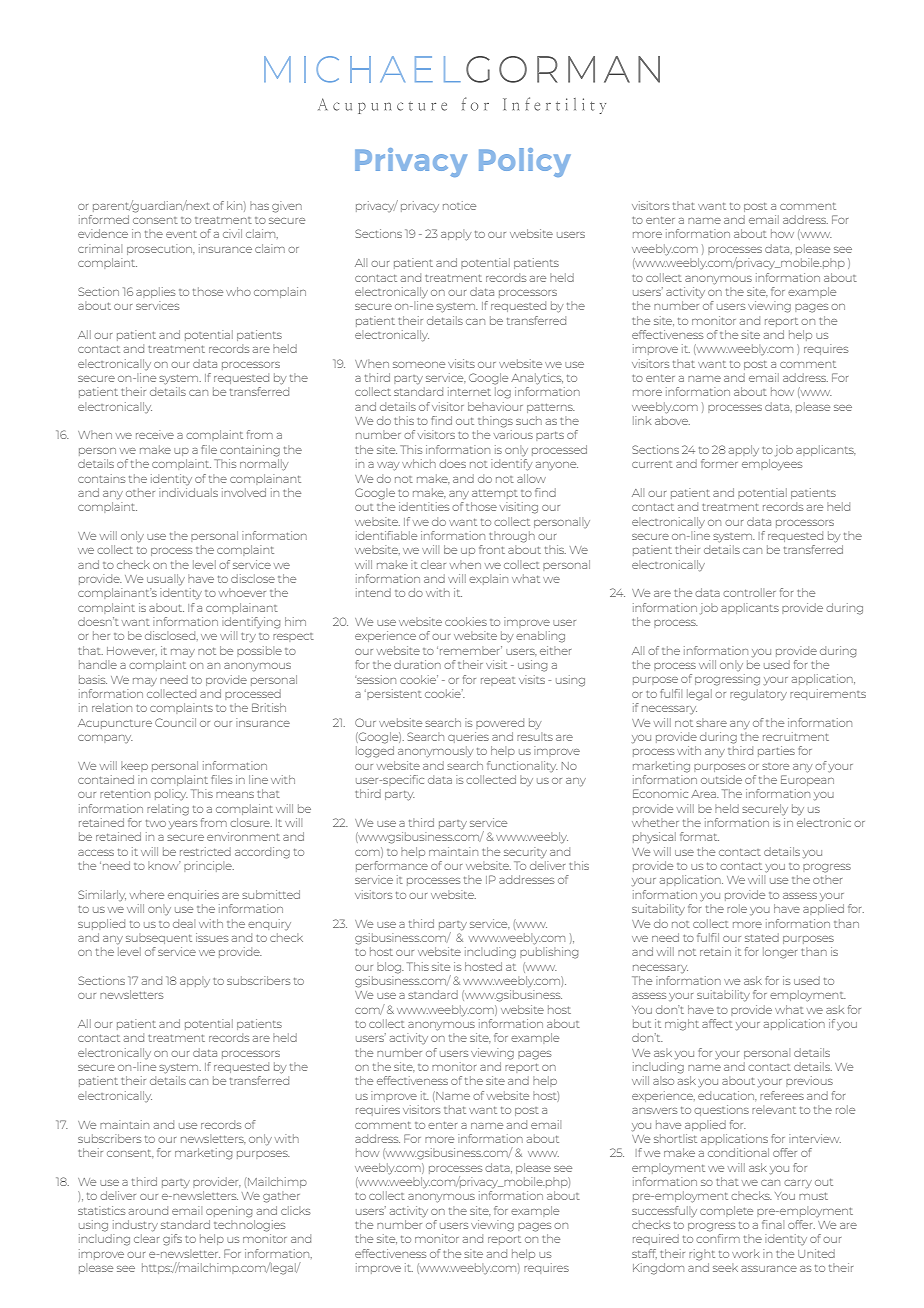  I want to click on event, so click(181, 234).
